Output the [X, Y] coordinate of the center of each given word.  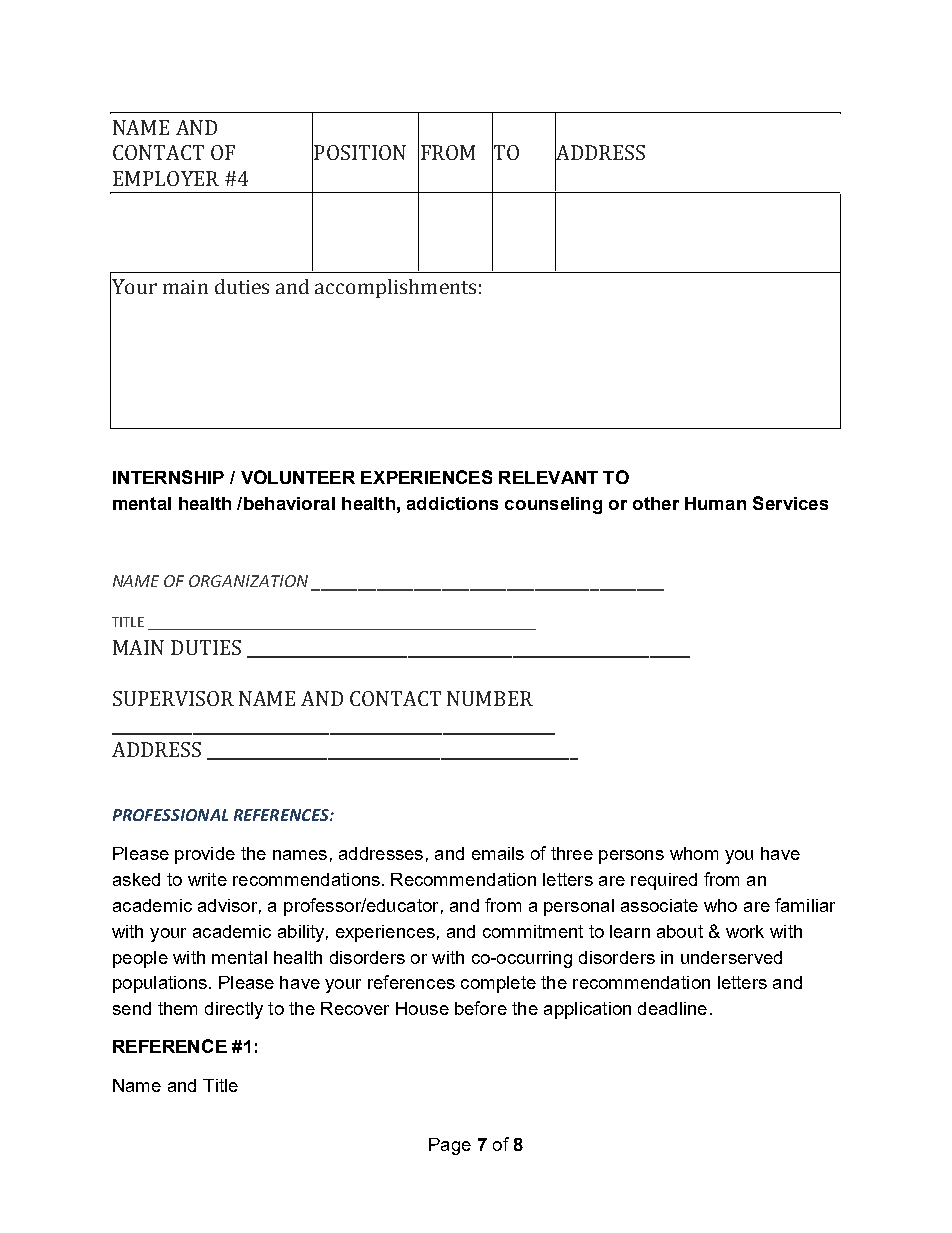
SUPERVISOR [173, 698]
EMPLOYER [166, 178]
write [207, 879]
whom [694, 853]
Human [715, 503]
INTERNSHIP [168, 477]
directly [234, 1010]
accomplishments [395, 288]
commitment [533, 931]
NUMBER [490, 698]
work [745, 931]
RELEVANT [548, 477]
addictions [452, 503]
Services [790, 503]
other [656, 503]
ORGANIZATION [248, 581]
